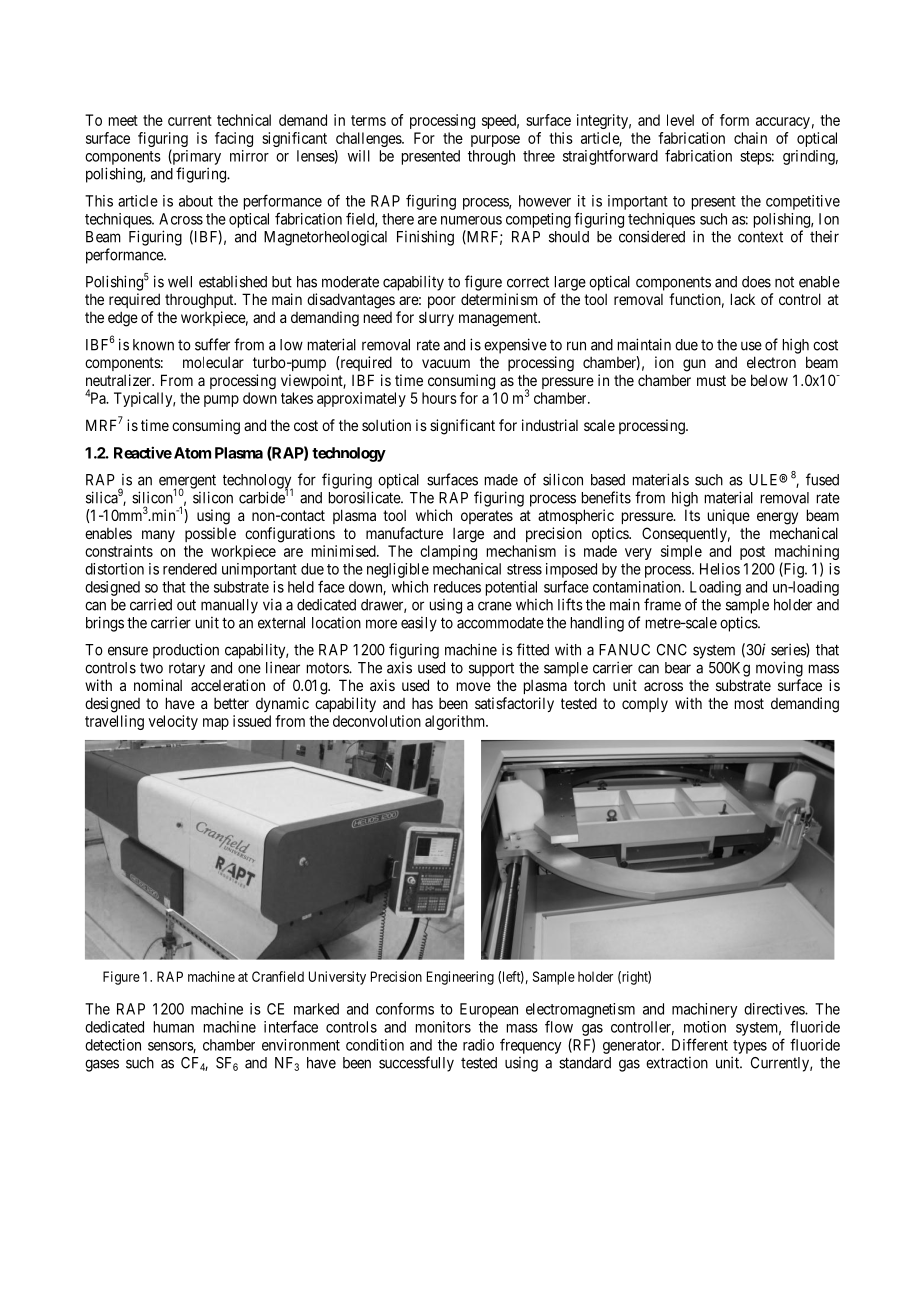  Describe the element at coordinates (216, 724) in the page. I see `map` at that location.
